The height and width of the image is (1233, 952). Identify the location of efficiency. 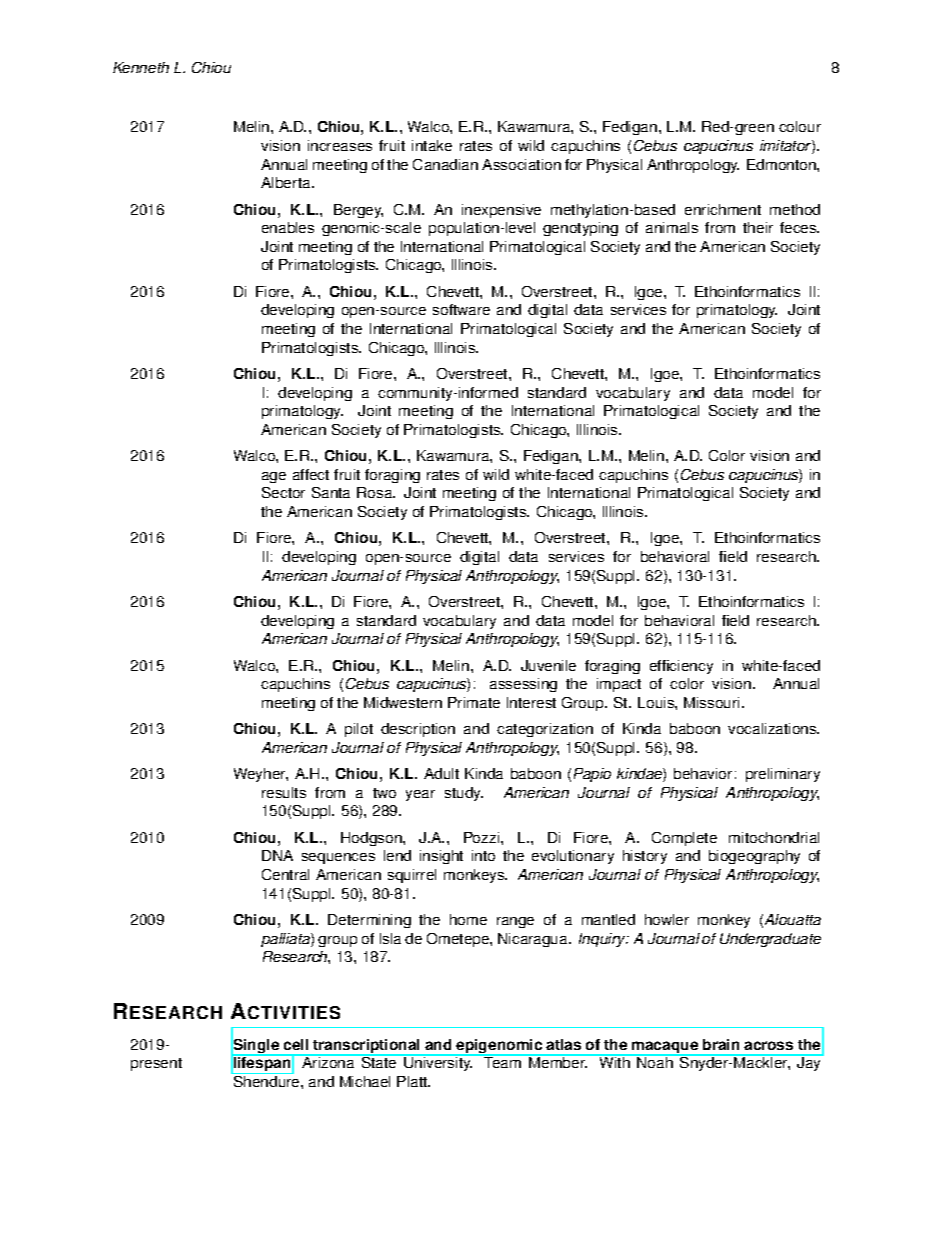
(681, 667).
